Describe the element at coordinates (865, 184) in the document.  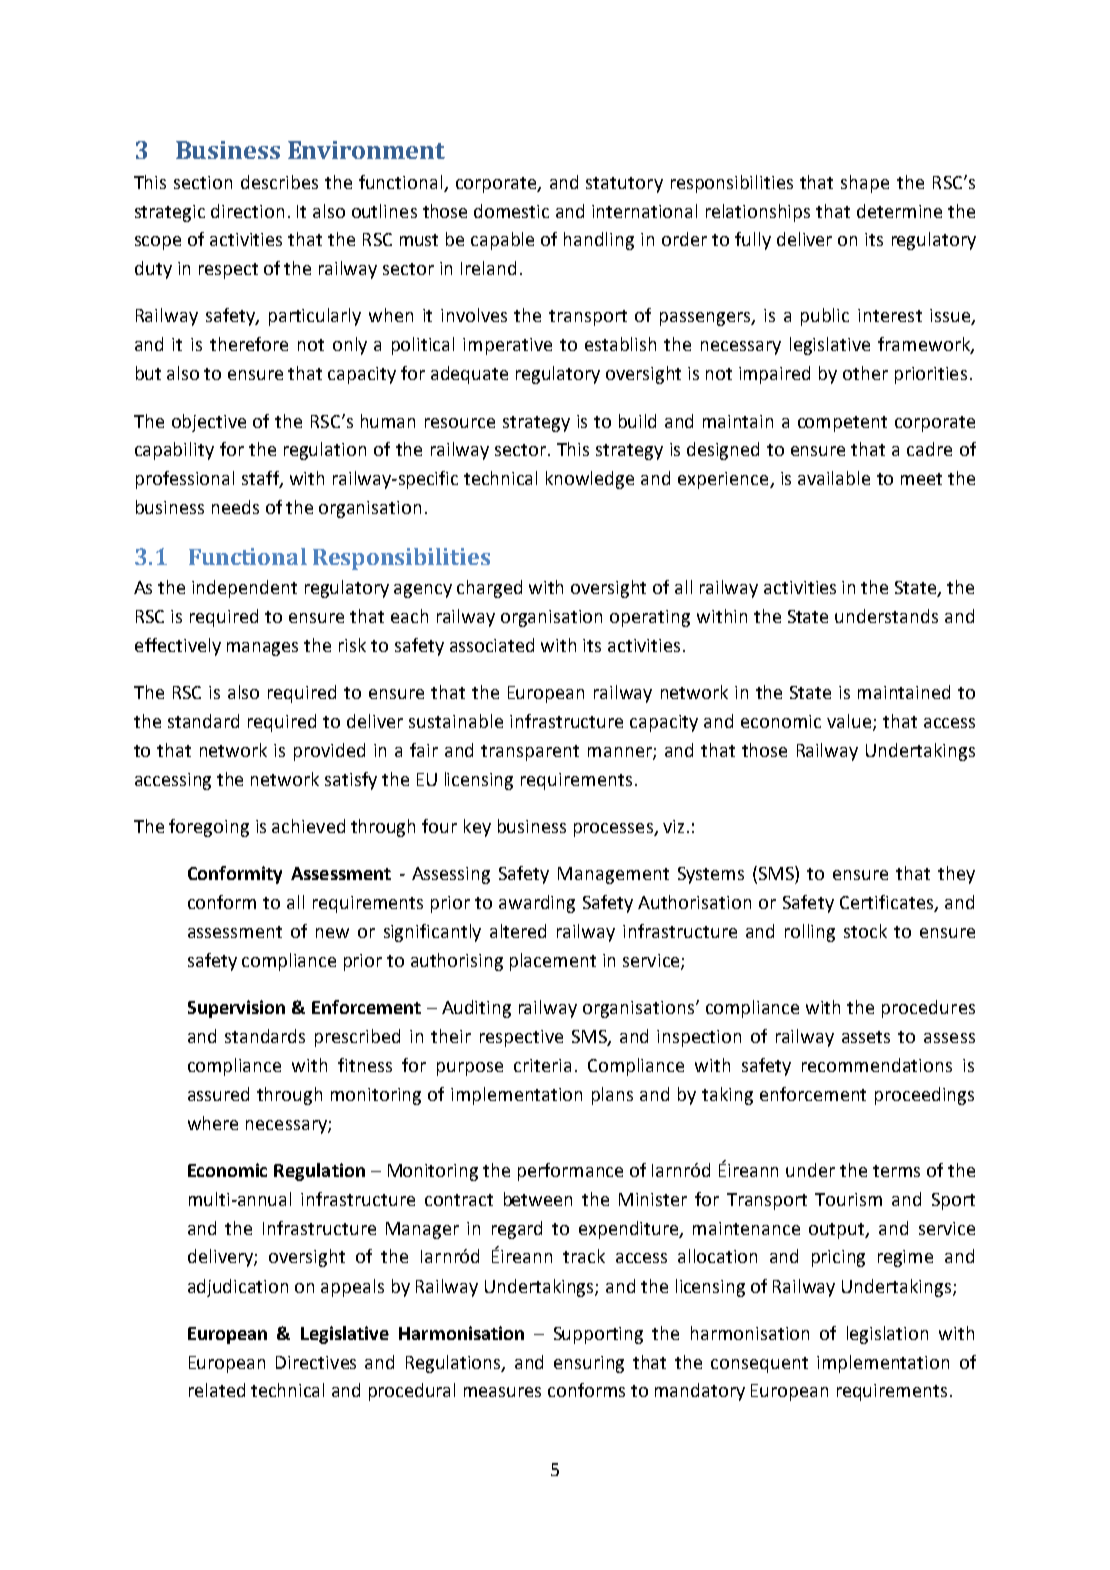
I see `shape` at that location.
